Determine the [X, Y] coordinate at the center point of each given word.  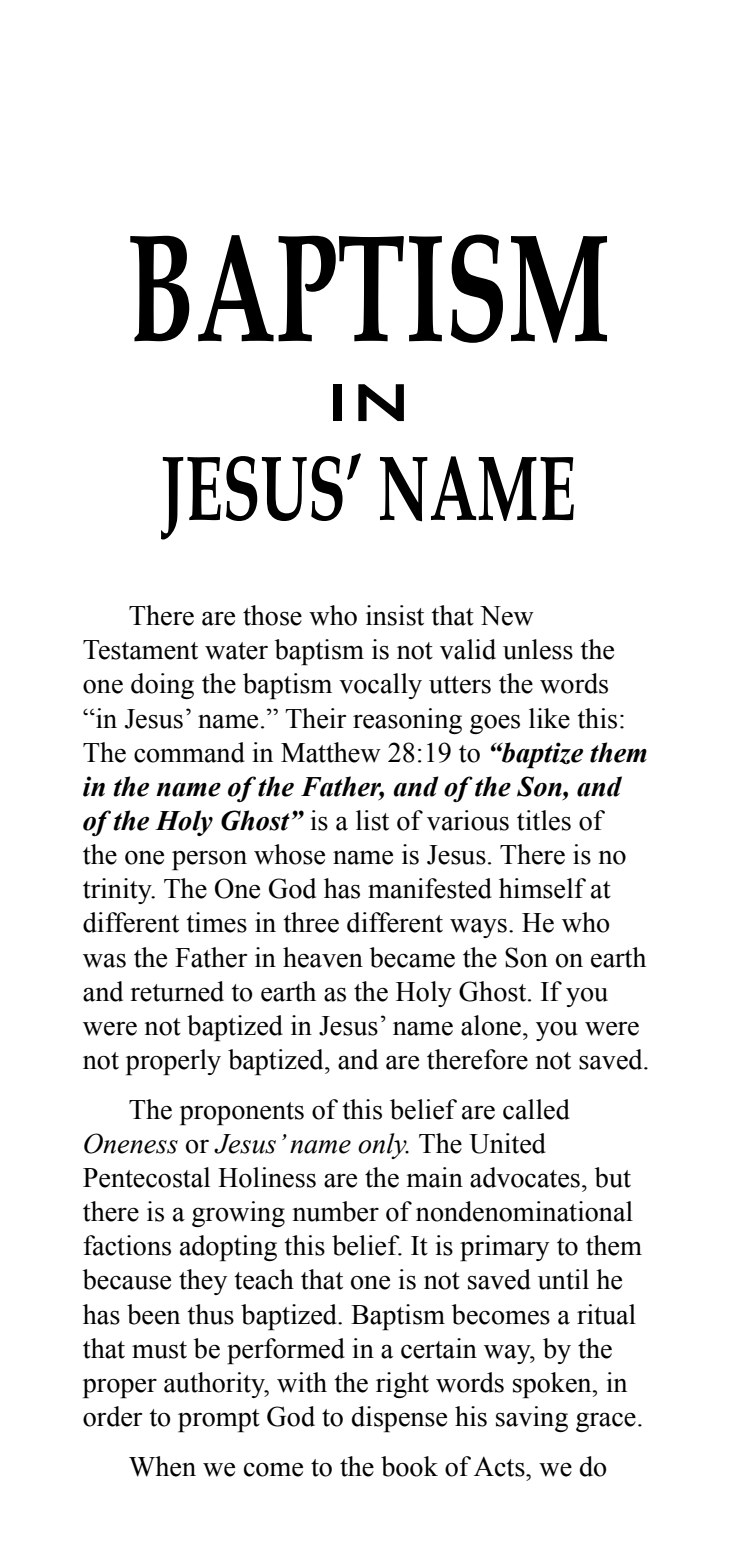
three [311, 922]
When [162, 1466]
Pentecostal [146, 1177]
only [383, 1146]
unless [538, 649]
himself [542, 888]
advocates [525, 1177]
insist [395, 615]
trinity [118, 891]
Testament [140, 650]
